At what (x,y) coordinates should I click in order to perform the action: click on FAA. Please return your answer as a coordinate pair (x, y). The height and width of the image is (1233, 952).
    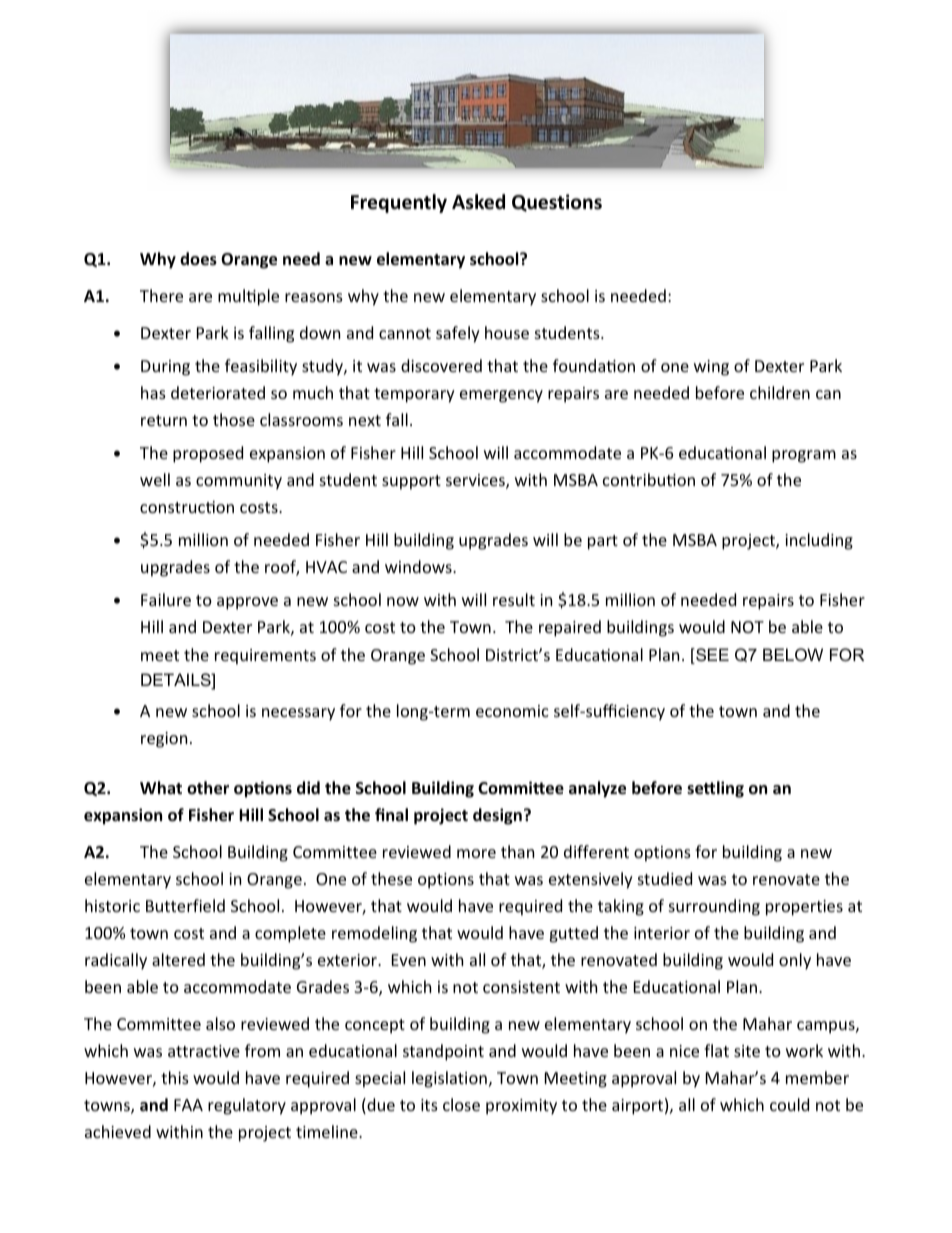
    Looking at the image, I should click on (188, 1105).
